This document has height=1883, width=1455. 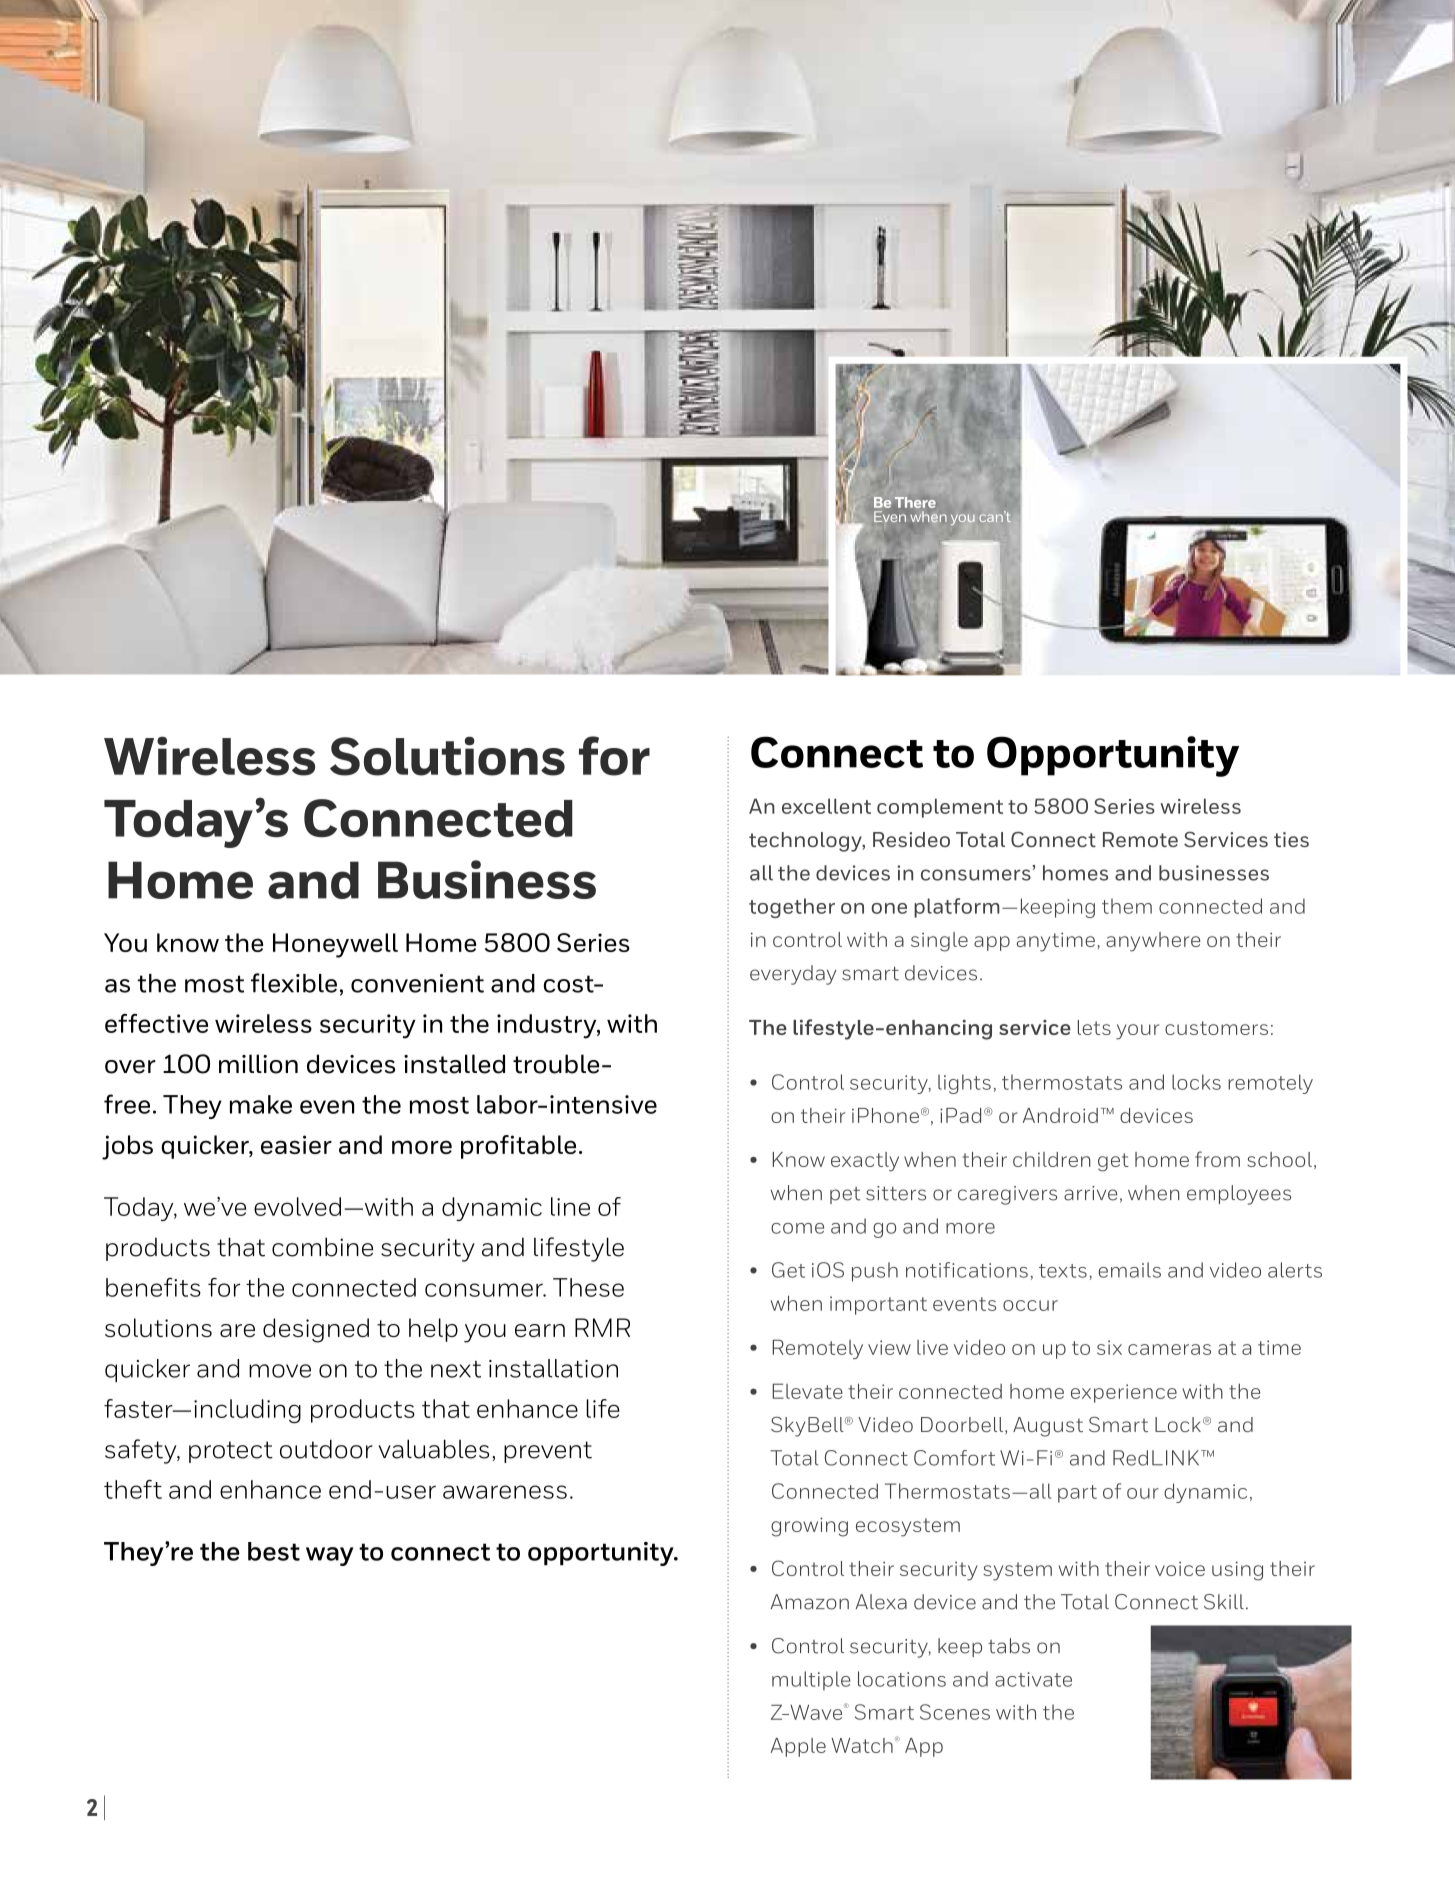 I want to click on protect, so click(x=231, y=1452).
